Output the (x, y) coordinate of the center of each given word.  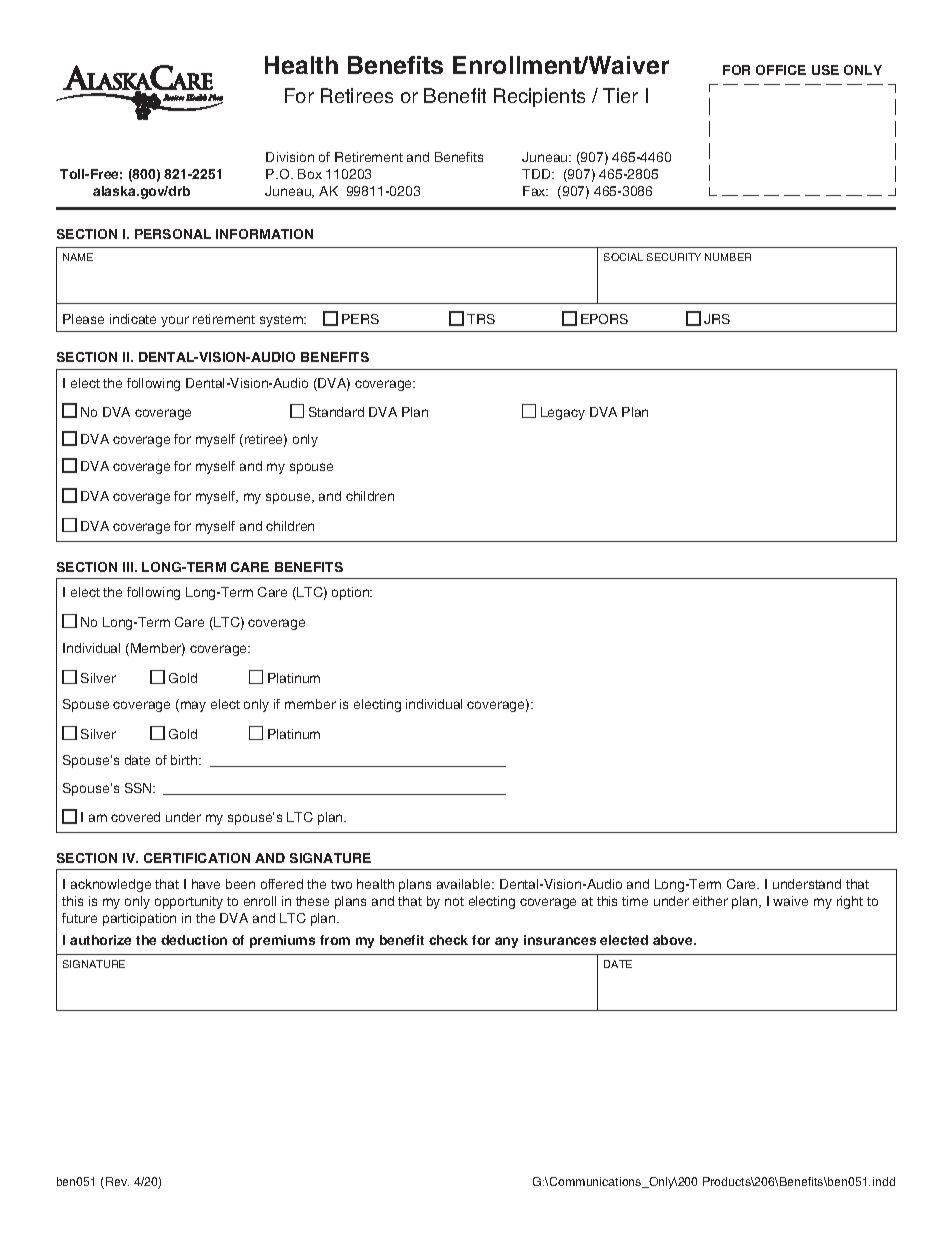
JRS (717, 319)
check (448, 940)
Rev (117, 1181)
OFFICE (781, 70)
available (465, 884)
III (129, 567)
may (193, 706)
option (351, 593)
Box (310, 174)
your (175, 321)
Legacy (563, 413)
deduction (194, 940)
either (710, 901)
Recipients (539, 97)
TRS (481, 319)
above (674, 940)
